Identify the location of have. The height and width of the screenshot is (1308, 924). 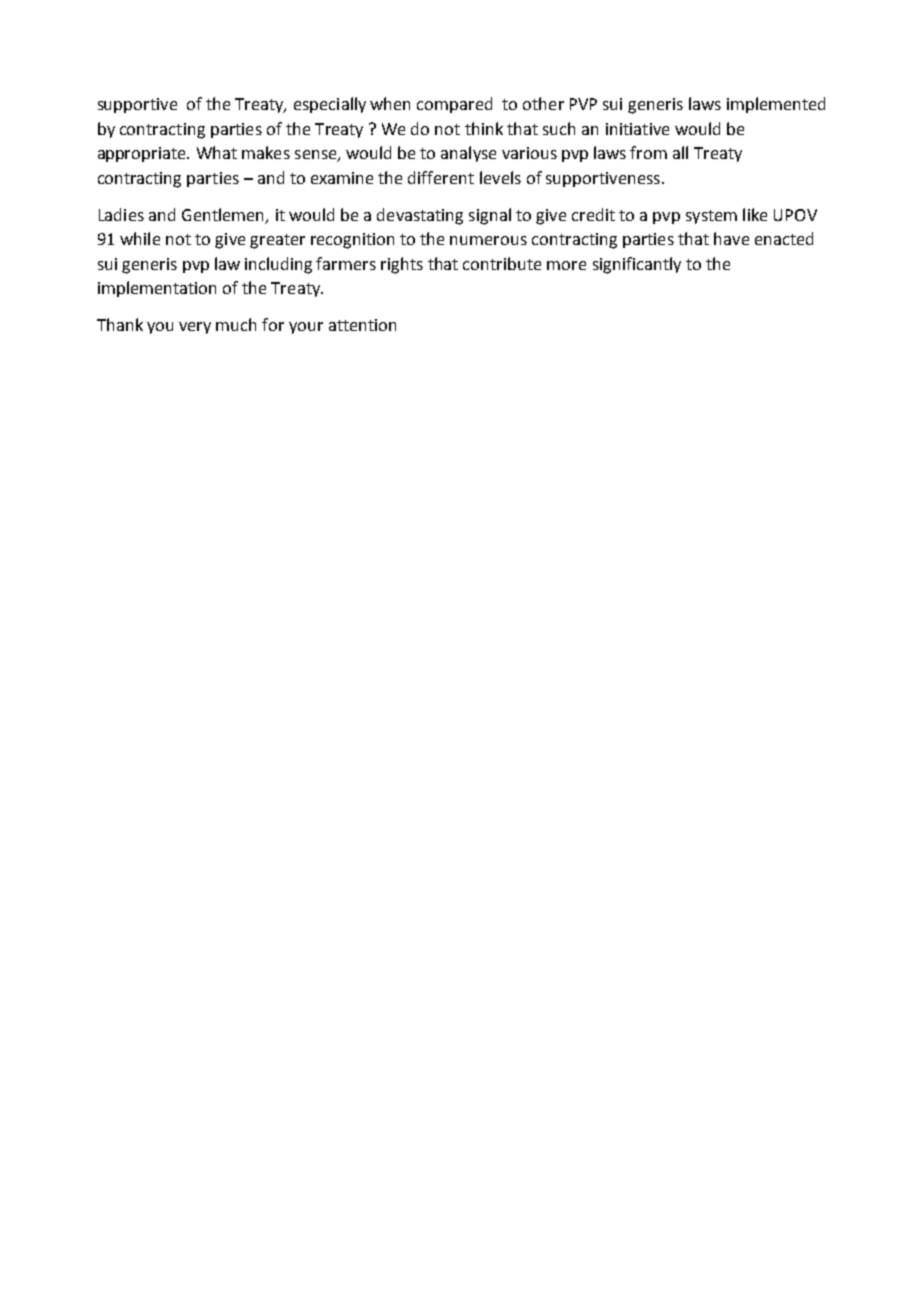
(731, 238).
